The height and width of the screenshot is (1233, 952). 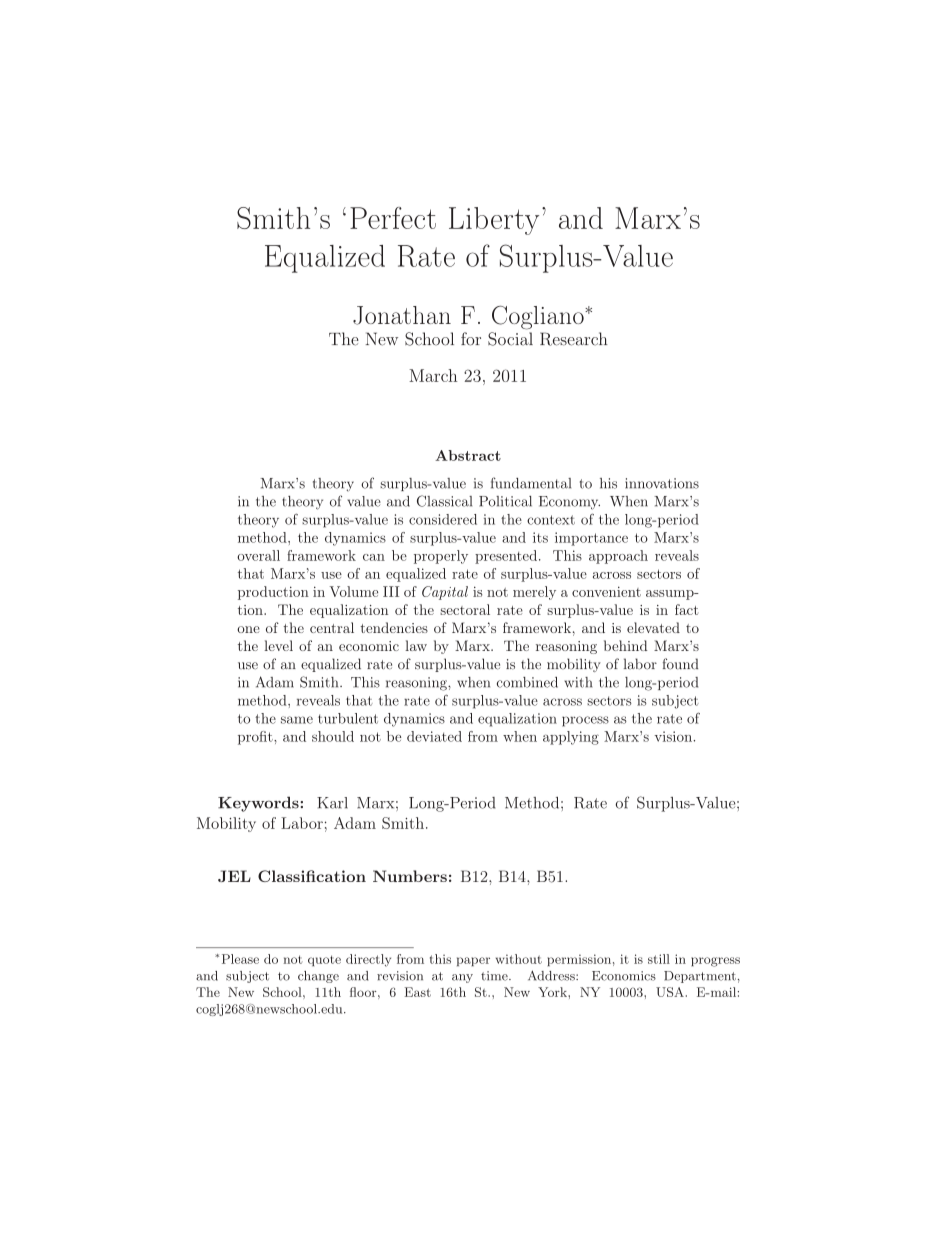 I want to click on Perfect, so click(x=393, y=218).
